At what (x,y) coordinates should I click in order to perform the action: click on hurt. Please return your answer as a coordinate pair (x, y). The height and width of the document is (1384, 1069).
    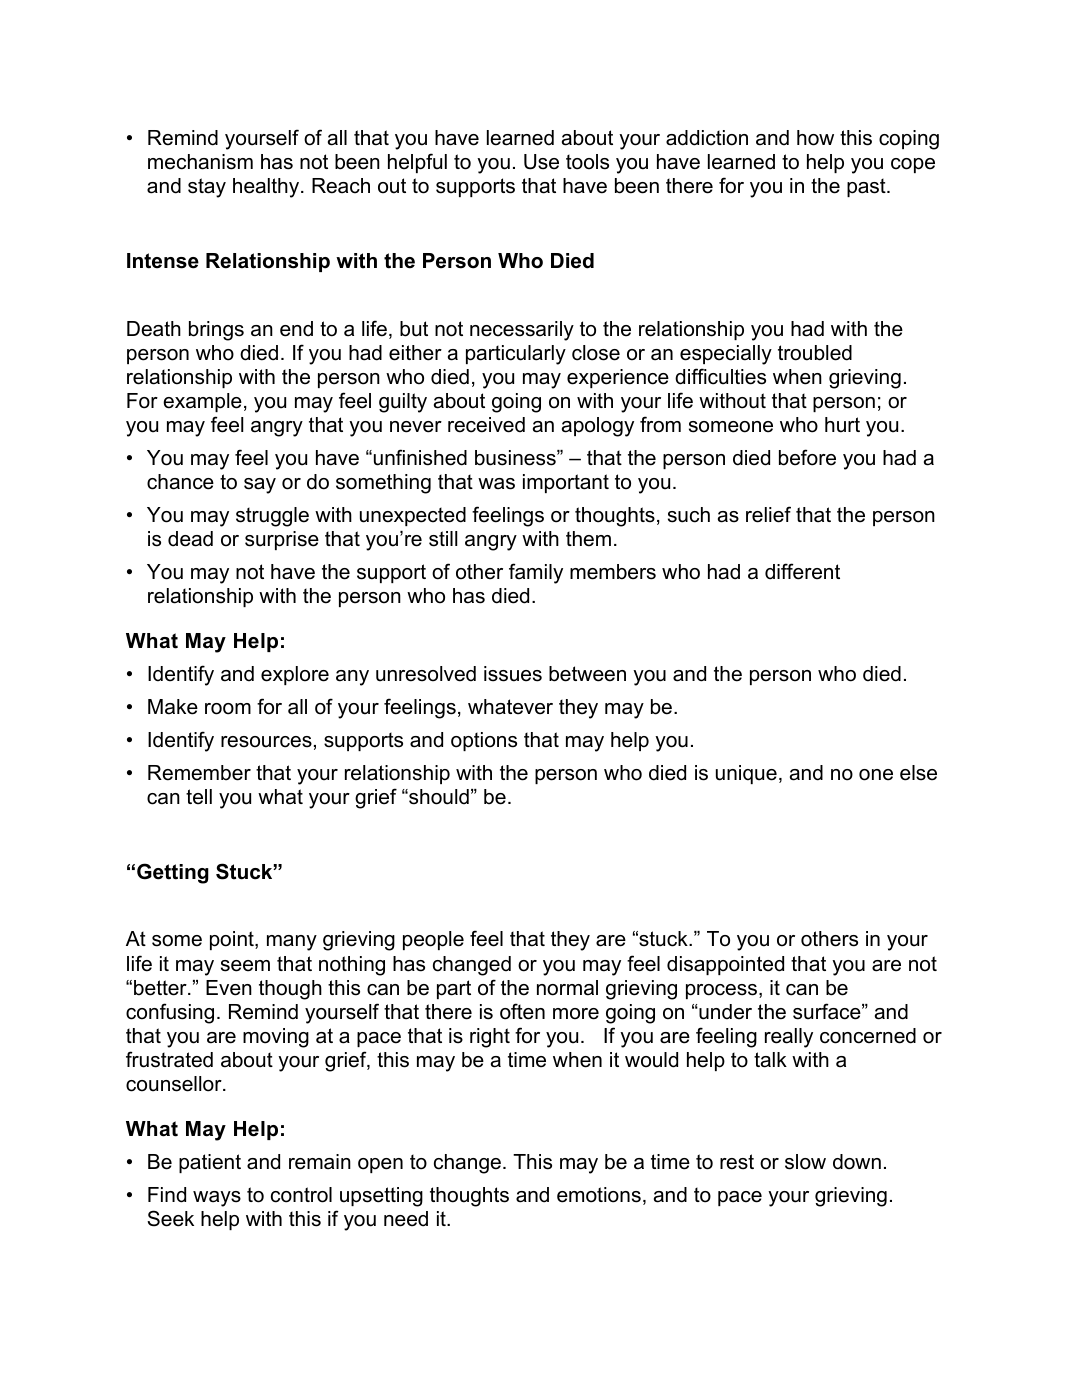
    Looking at the image, I should click on (842, 425).
